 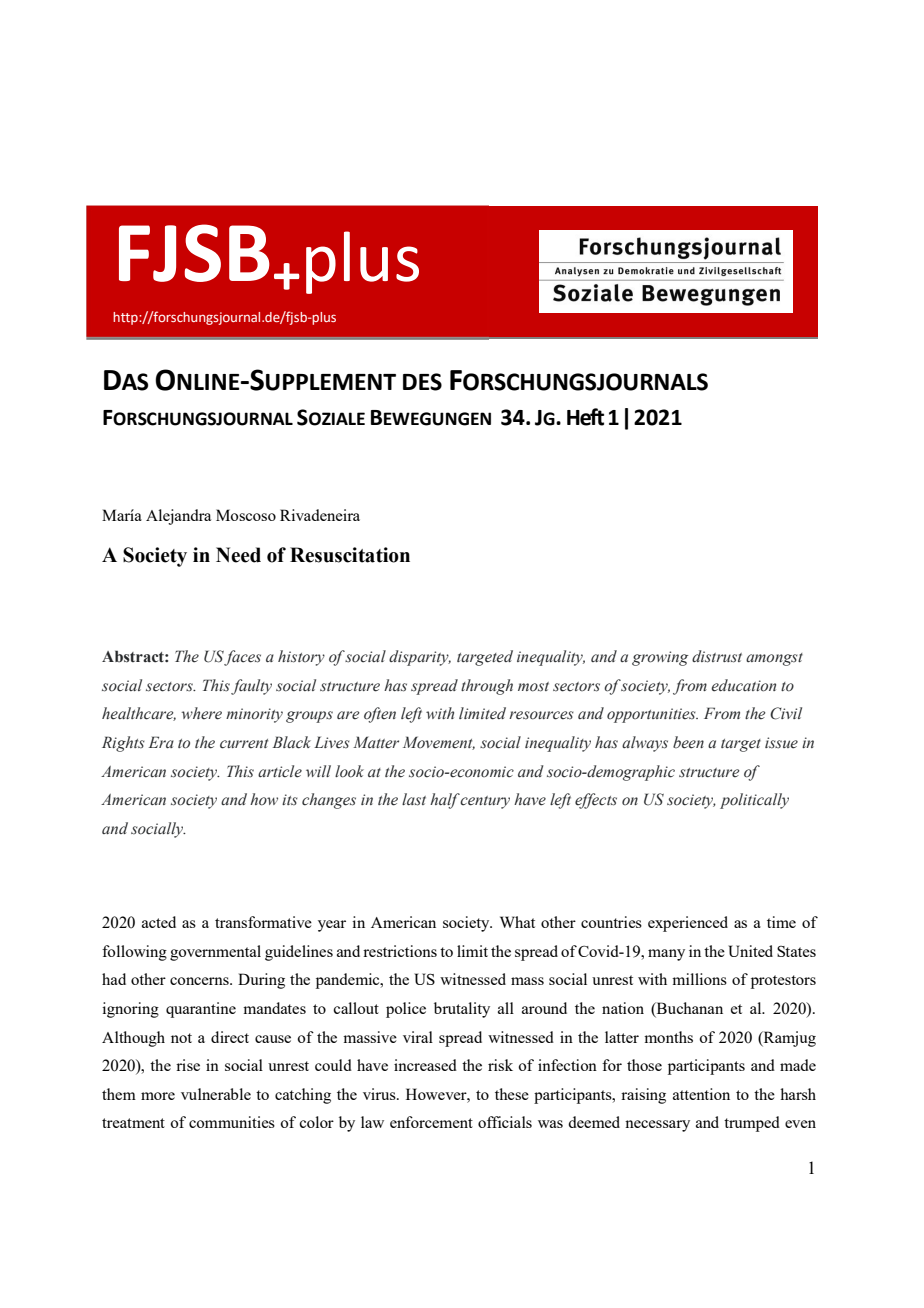 What do you see at coordinates (445, 801) in the document?
I see `half` at bounding box center [445, 801].
